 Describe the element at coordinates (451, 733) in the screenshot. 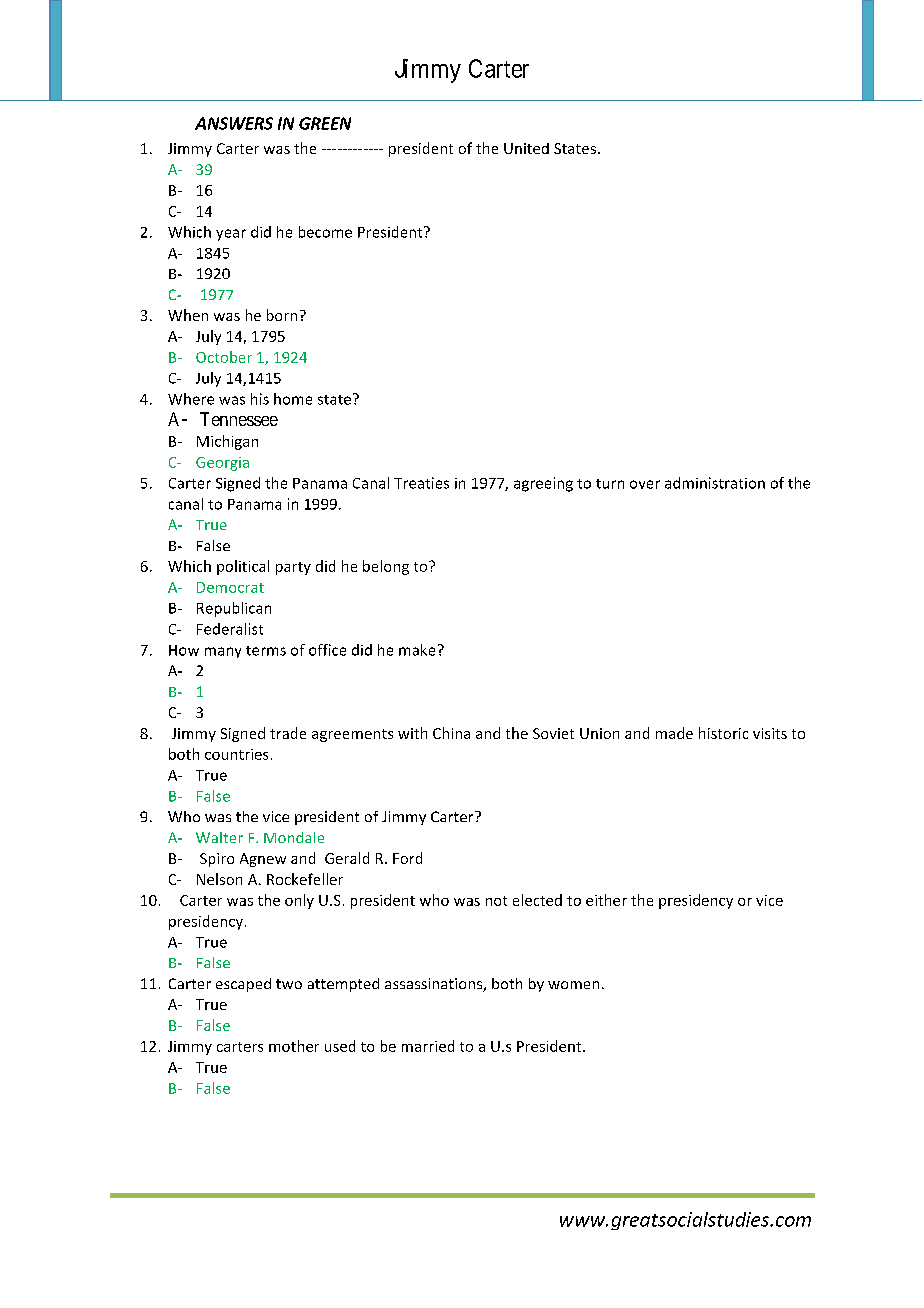

I see `China` at that location.
